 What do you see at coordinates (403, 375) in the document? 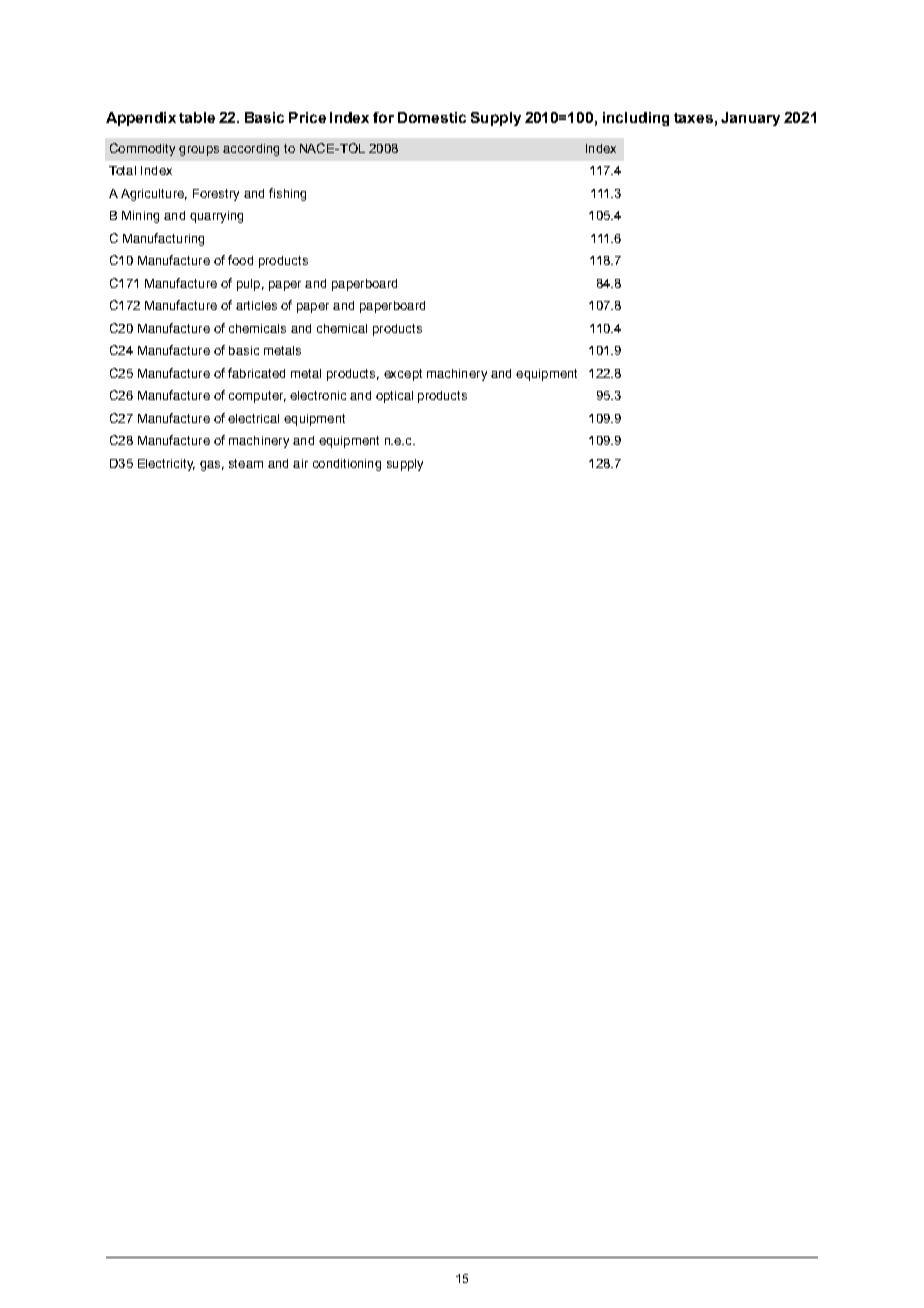
I see `except` at bounding box center [403, 375].
